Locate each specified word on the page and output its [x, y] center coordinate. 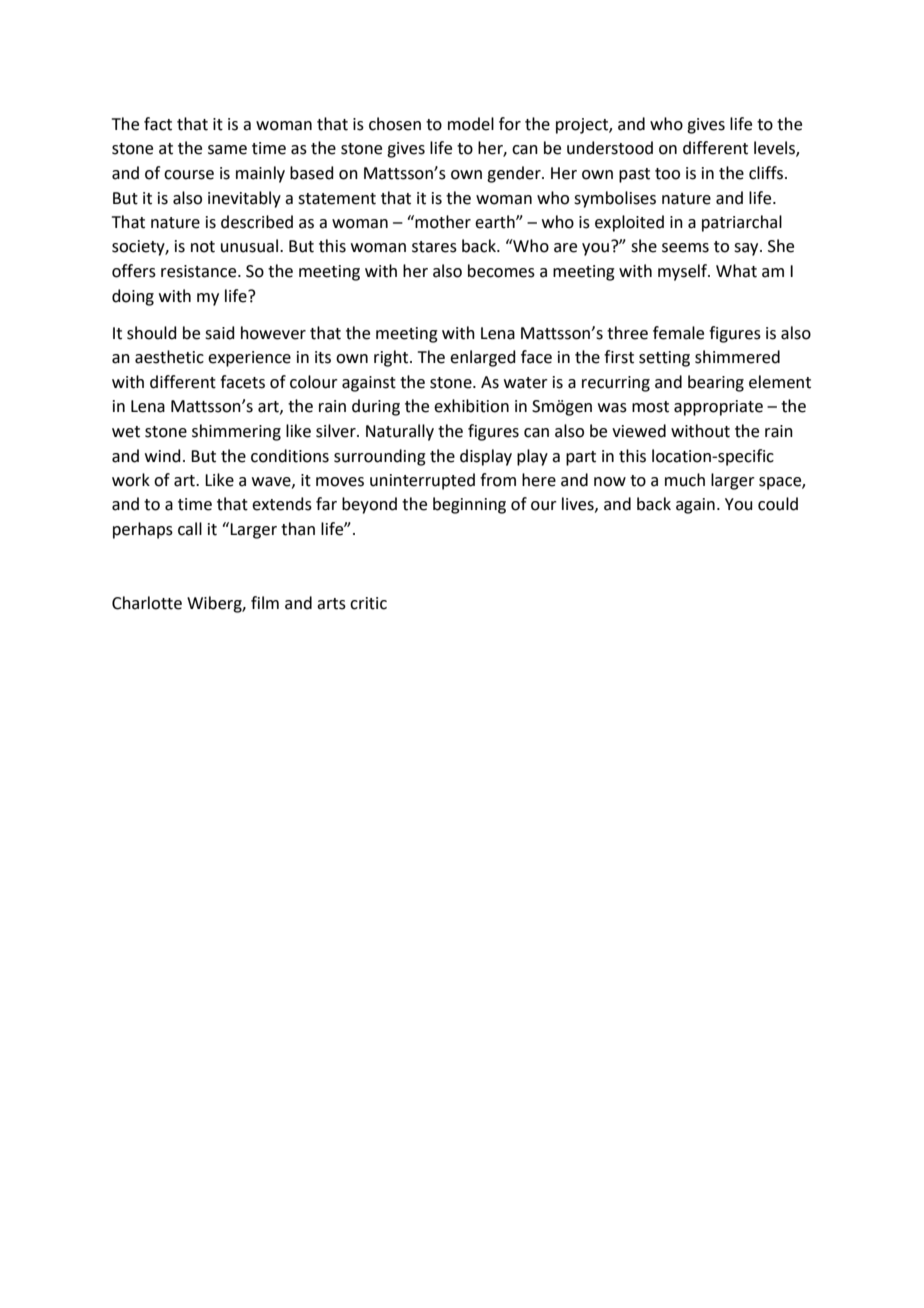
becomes [501, 271]
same [227, 150]
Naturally [400, 432]
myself [684, 272]
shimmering [236, 432]
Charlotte [147, 603]
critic [368, 603]
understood [610, 148]
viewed [639, 431]
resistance [200, 271]
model [471, 124]
